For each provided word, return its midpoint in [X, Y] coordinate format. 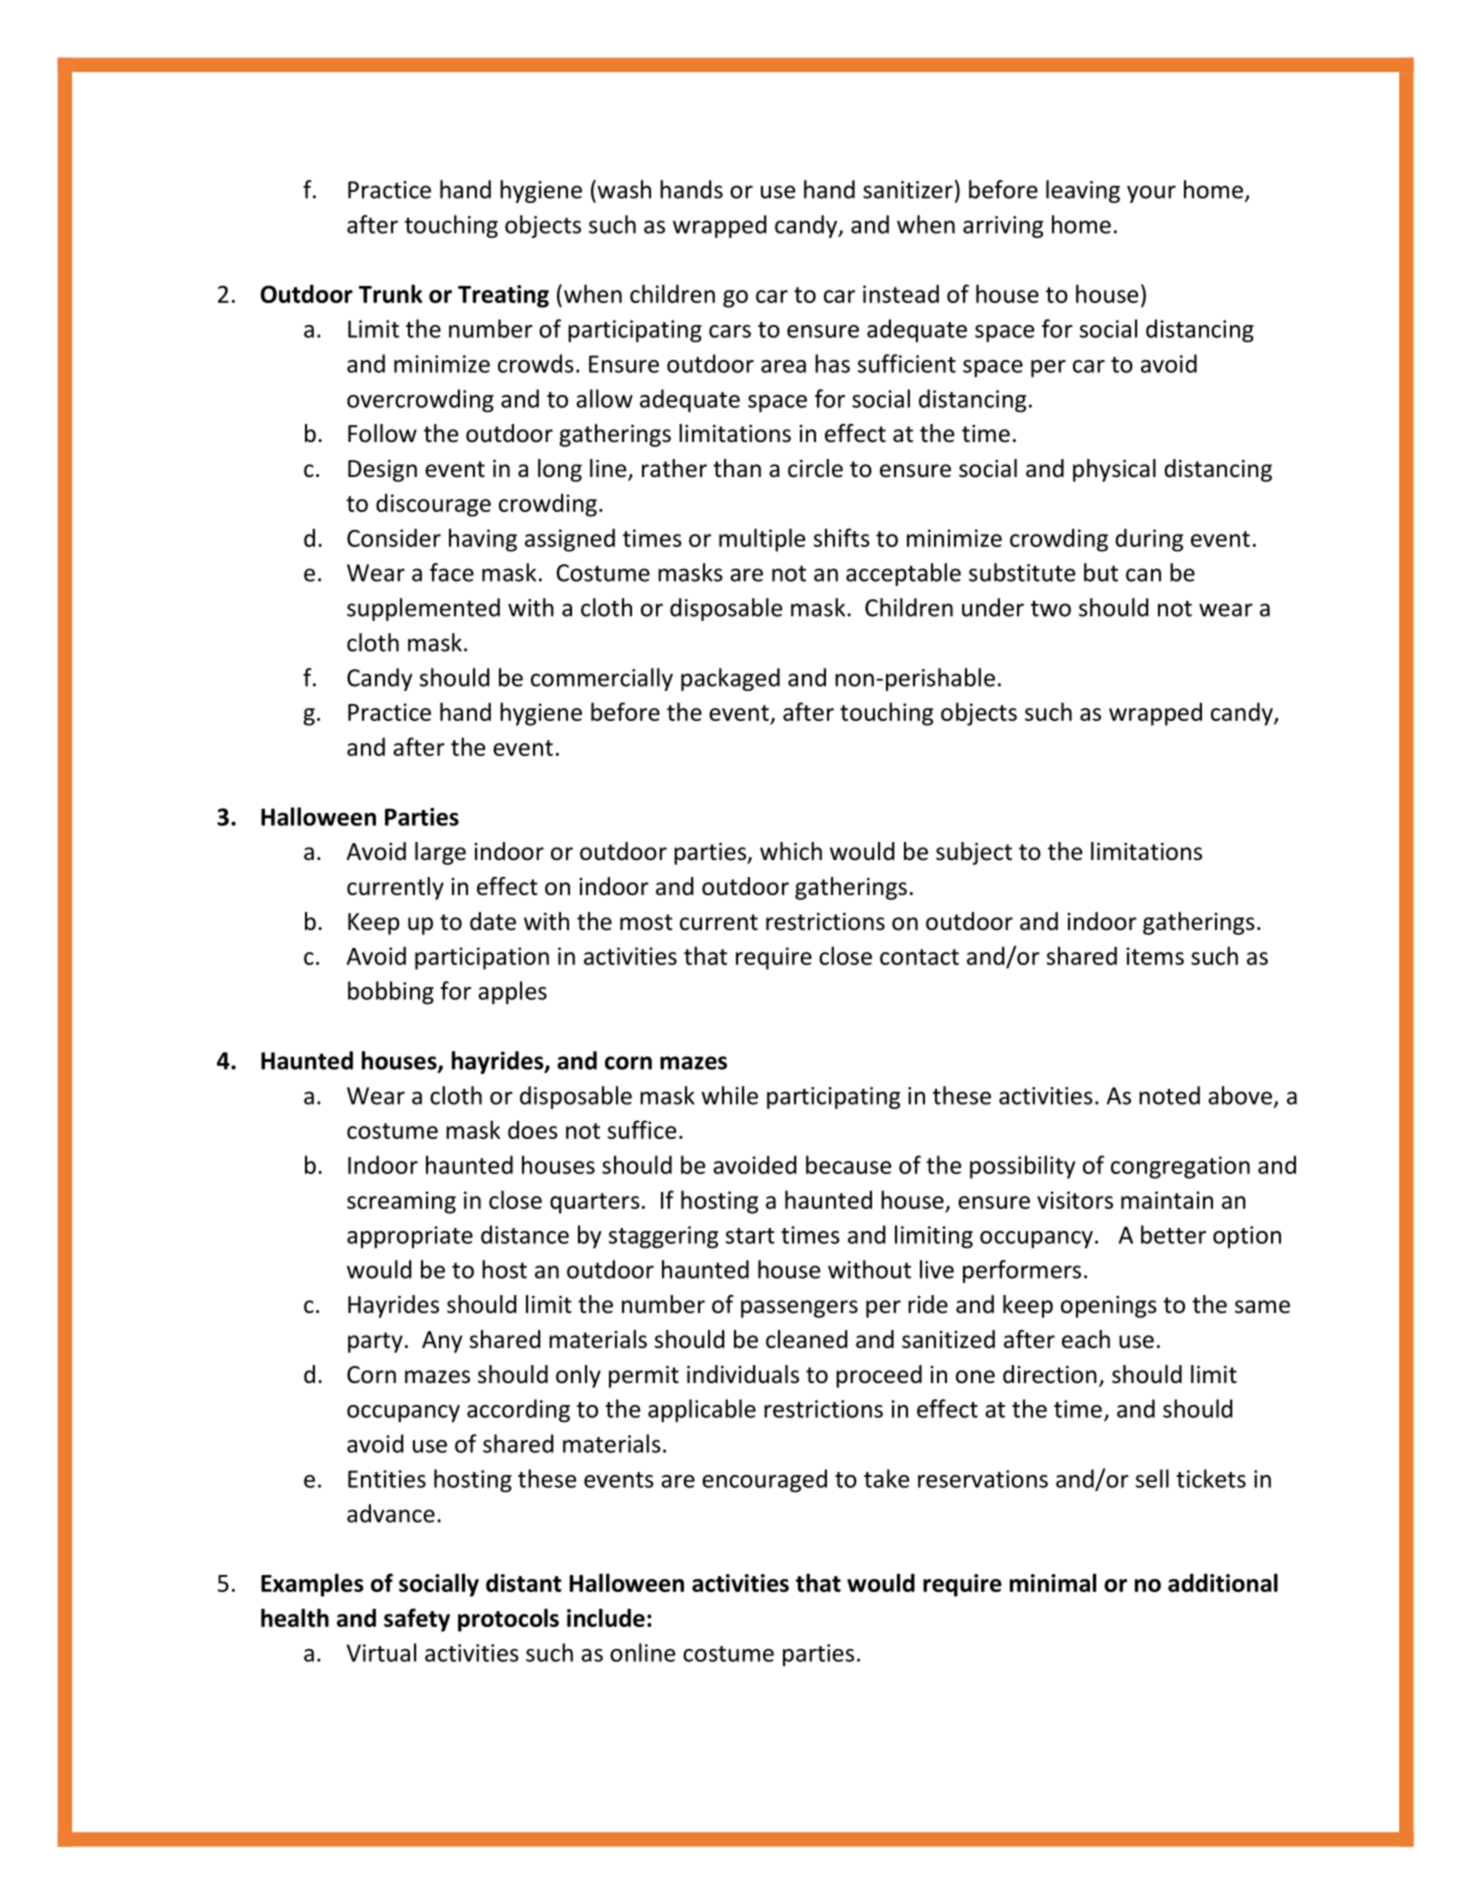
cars [730, 331]
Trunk [391, 293]
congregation [1180, 1167]
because [848, 1164]
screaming [401, 1202]
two [1051, 608]
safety [417, 1620]
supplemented [423, 609]
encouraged [764, 1481]
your [1151, 194]
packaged [730, 679]
